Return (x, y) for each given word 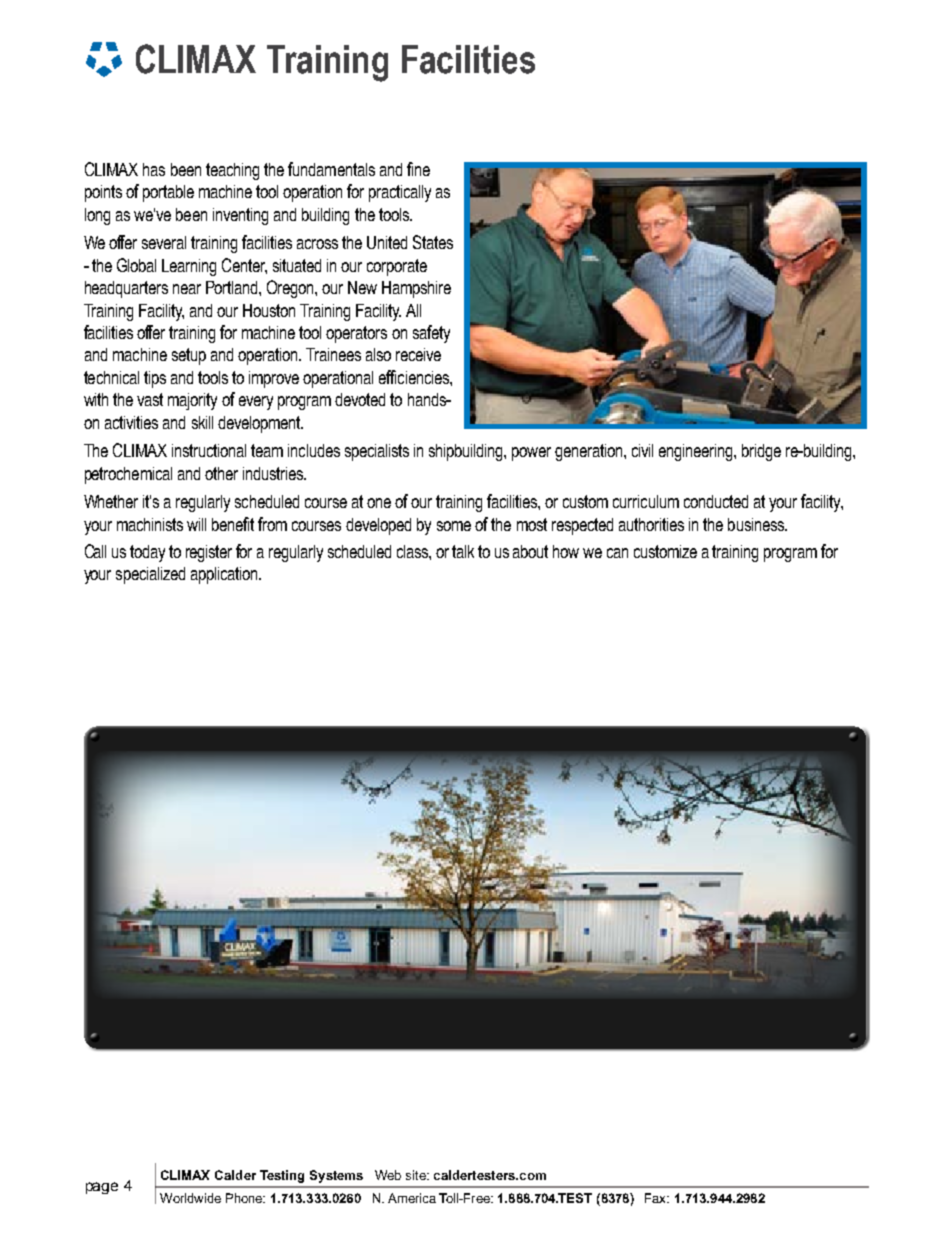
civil (642, 450)
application (225, 575)
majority (192, 401)
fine (418, 169)
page (102, 1188)
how (566, 551)
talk (463, 551)
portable (168, 193)
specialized (150, 575)
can (617, 553)
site (417, 1175)
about (530, 551)
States (433, 242)
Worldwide (190, 1198)
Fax (657, 1198)
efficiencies (415, 377)
